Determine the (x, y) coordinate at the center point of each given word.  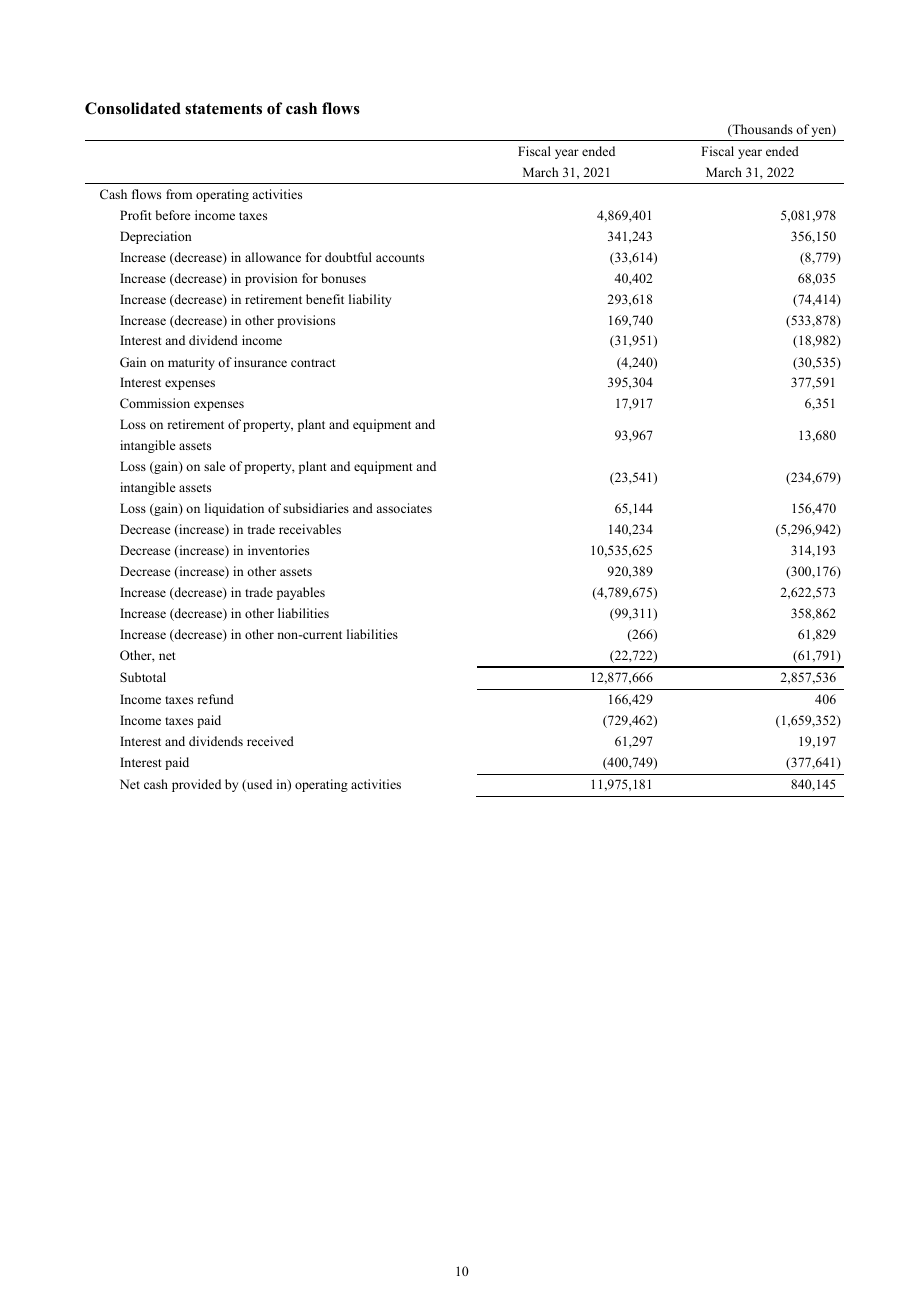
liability (370, 300)
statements (223, 109)
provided (196, 785)
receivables (310, 529)
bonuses (343, 278)
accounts (400, 258)
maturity (191, 363)
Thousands (761, 130)
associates (404, 508)
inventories (278, 550)
